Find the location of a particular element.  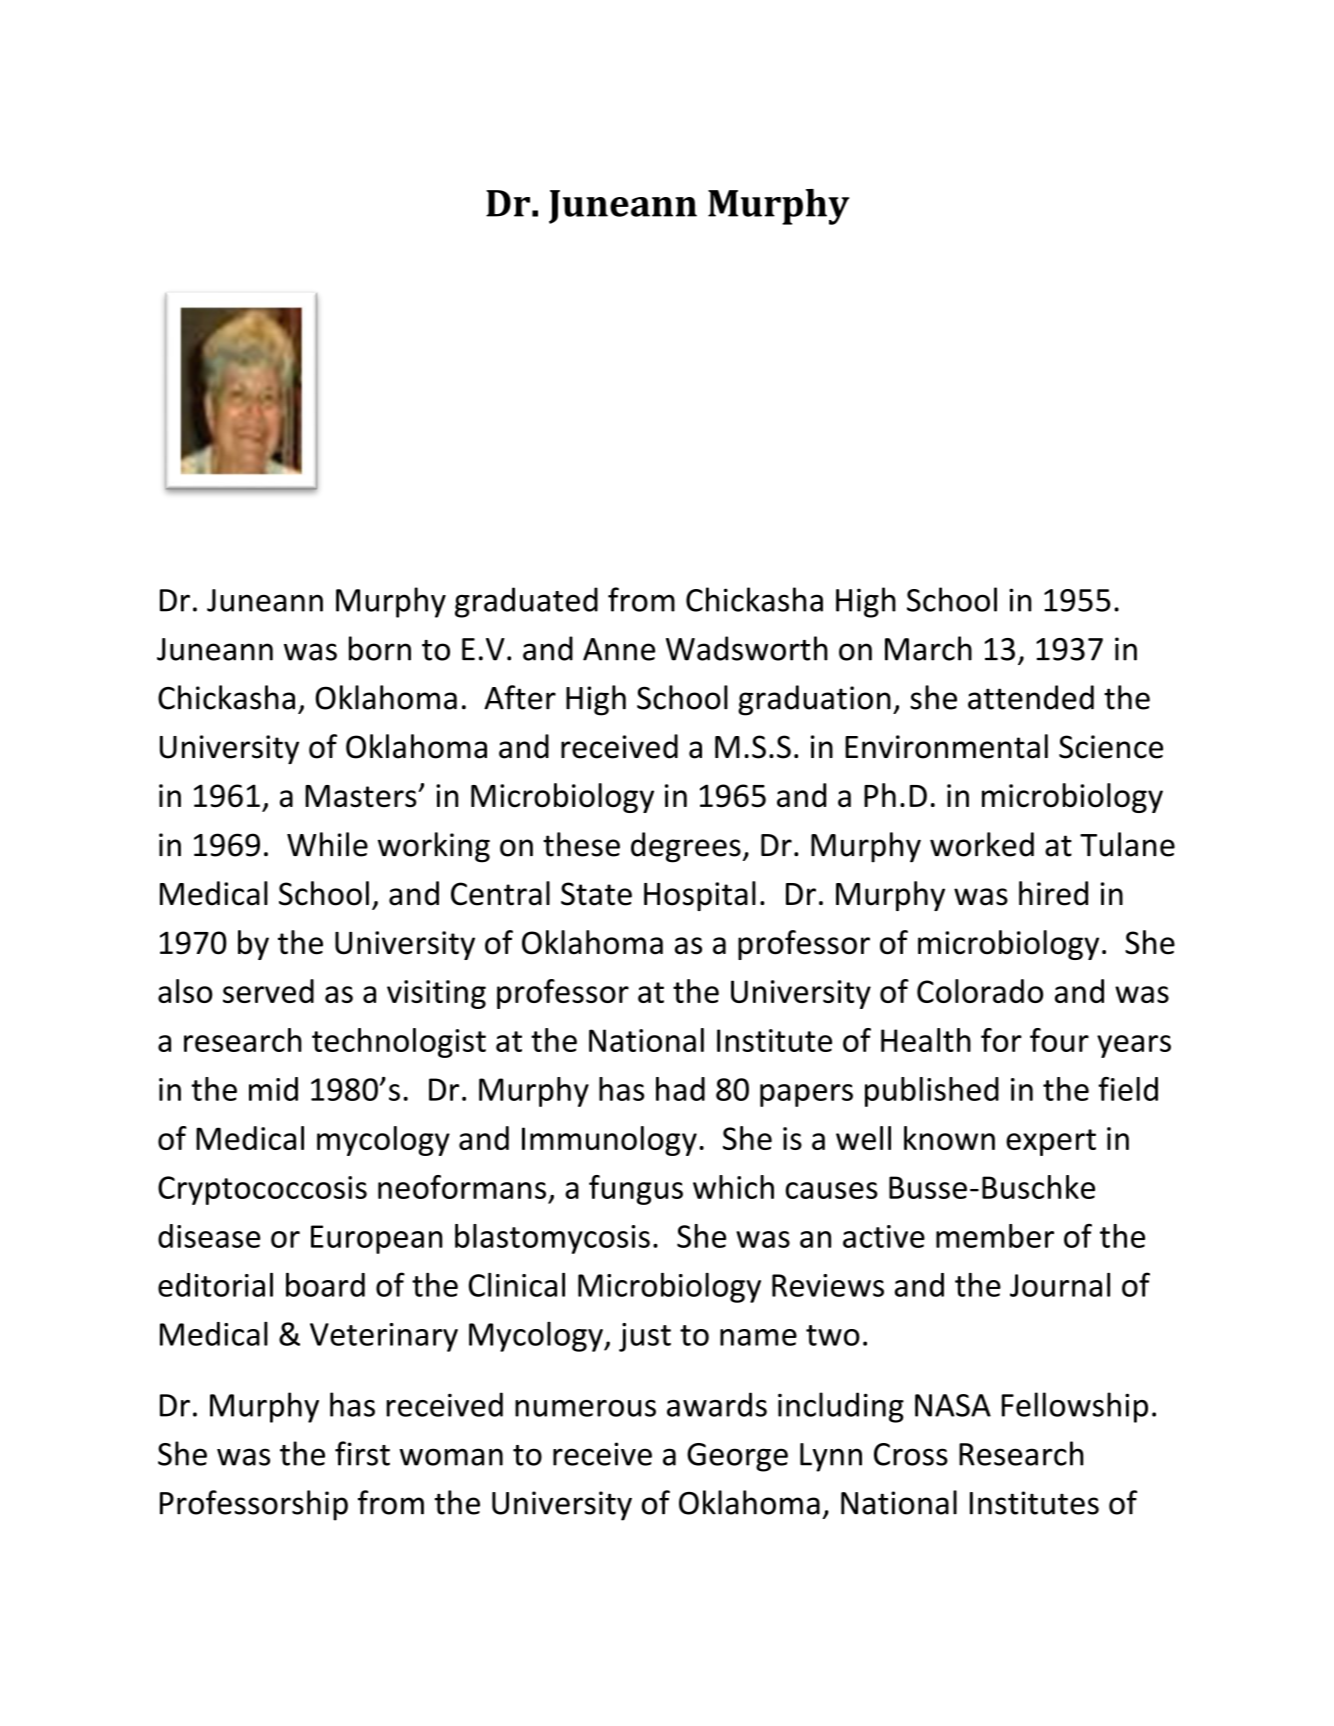

member is located at coordinates (995, 1236).
